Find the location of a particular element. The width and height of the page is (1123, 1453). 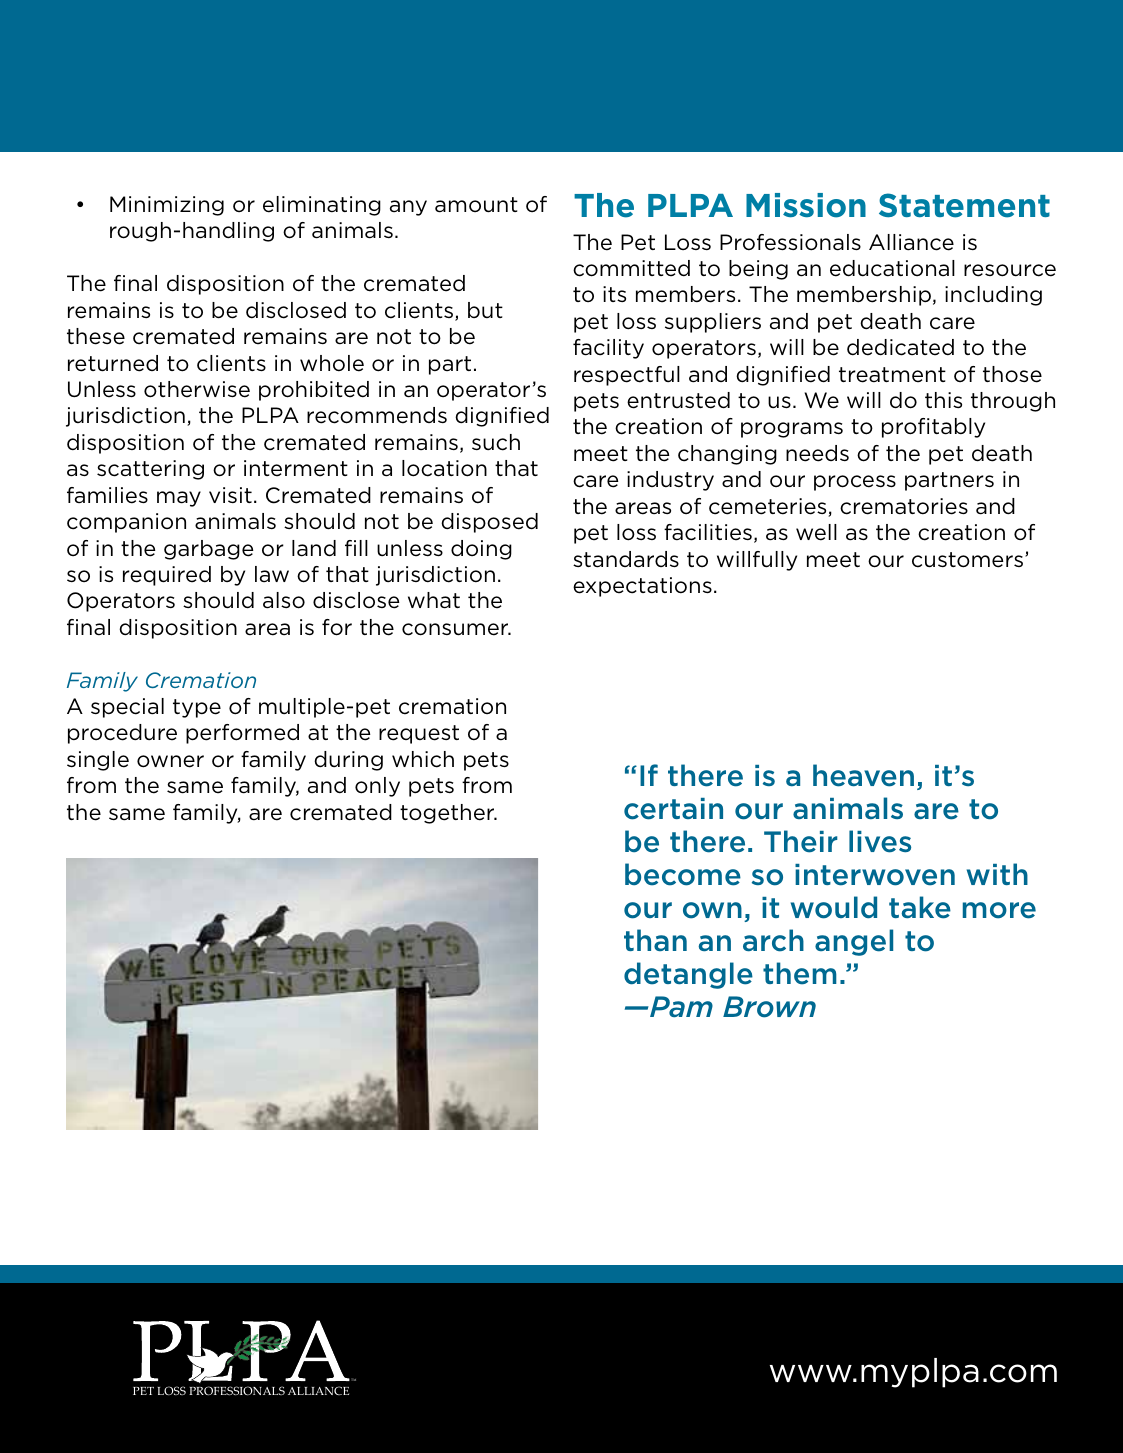

such is located at coordinates (496, 442).
